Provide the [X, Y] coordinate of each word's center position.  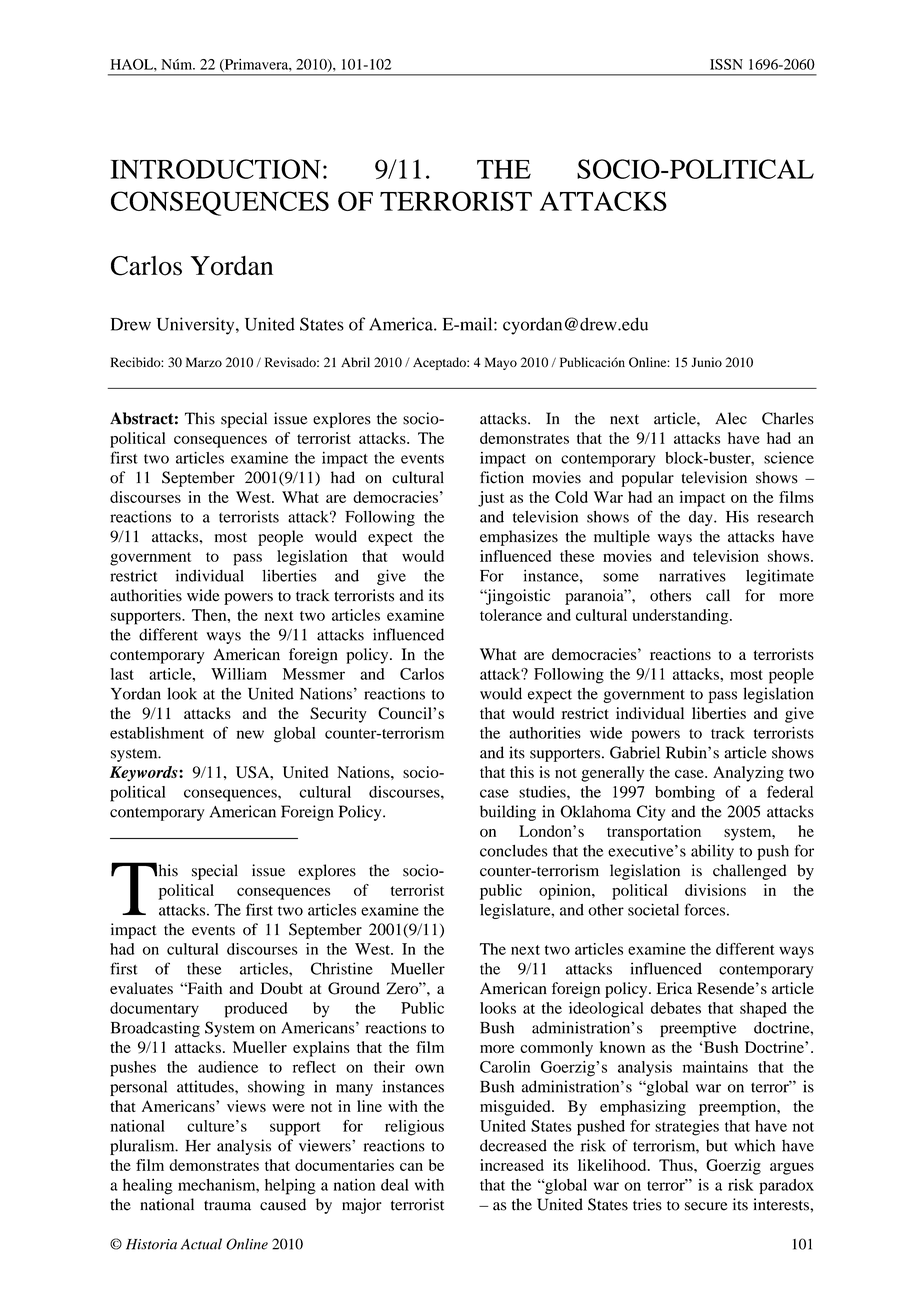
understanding [681, 617]
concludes [514, 851]
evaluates [141, 988]
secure [706, 1206]
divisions [715, 890]
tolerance [511, 615]
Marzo [204, 362]
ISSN [726, 64]
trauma [227, 1205]
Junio [707, 362]
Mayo [500, 363]
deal [395, 1185]
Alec [731, 418]
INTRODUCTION [216, 169]
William [239, 674]
